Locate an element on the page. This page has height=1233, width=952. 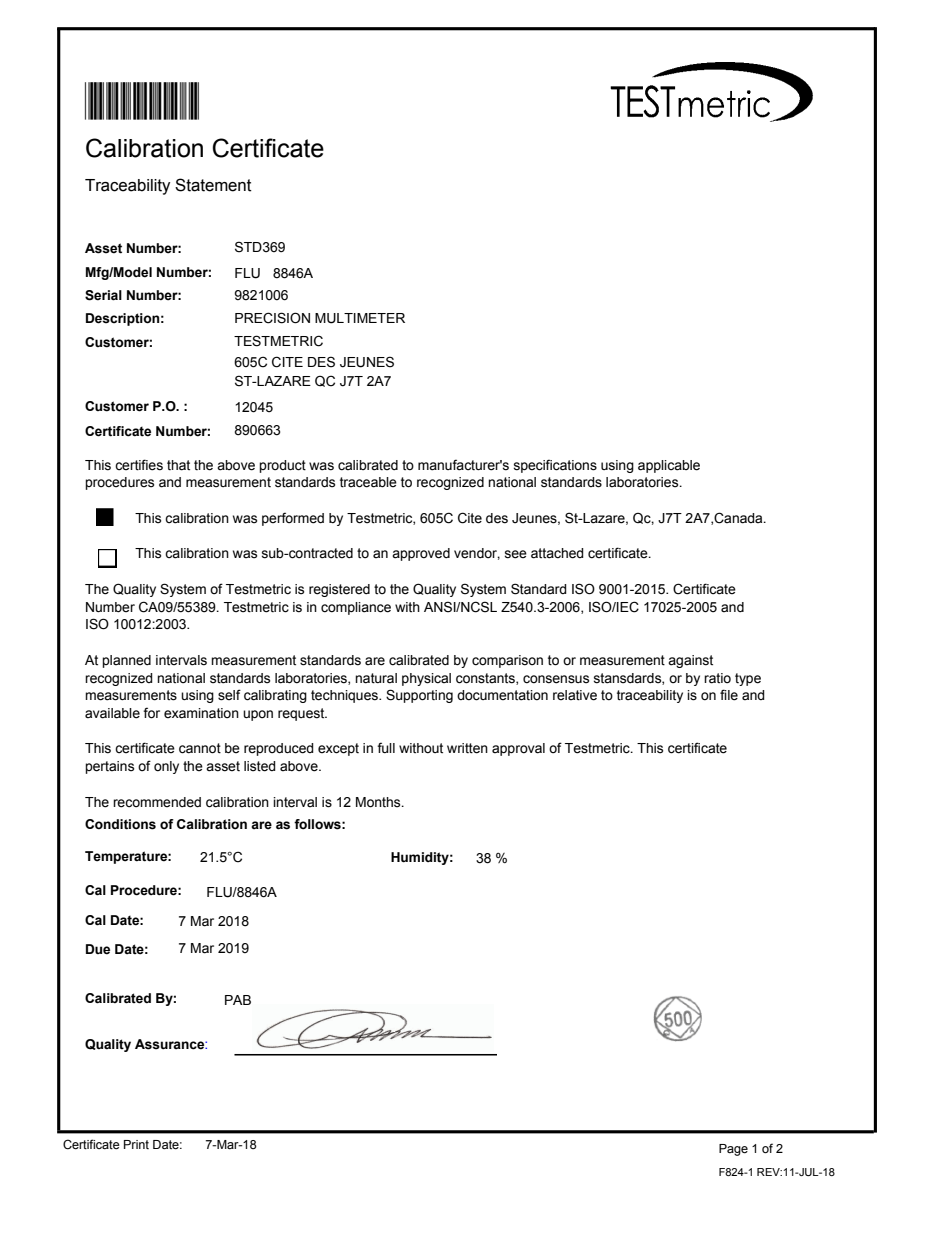
traceable is located at coordinates (368, 482).
